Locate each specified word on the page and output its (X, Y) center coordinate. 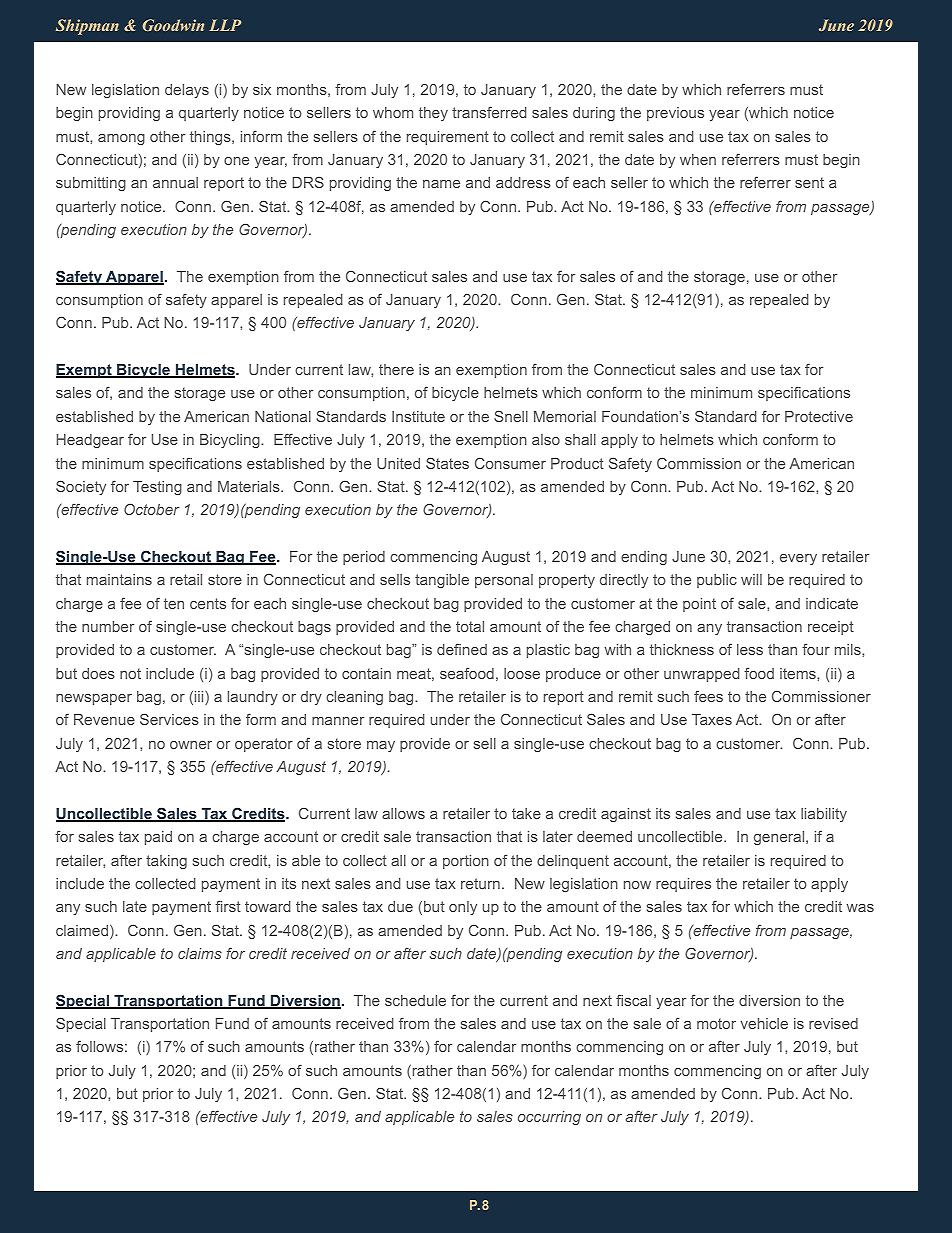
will (751, 579)
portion (466, 862)
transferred (489, 112)
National (283, 416)
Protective (819, 416)
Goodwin (173, 25)
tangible (442, 581)
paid (158, 838)
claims (200, 953)
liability (824, 815)
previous (675, 114)
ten (174, 603)
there (396, 369)
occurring (549, 1118)
